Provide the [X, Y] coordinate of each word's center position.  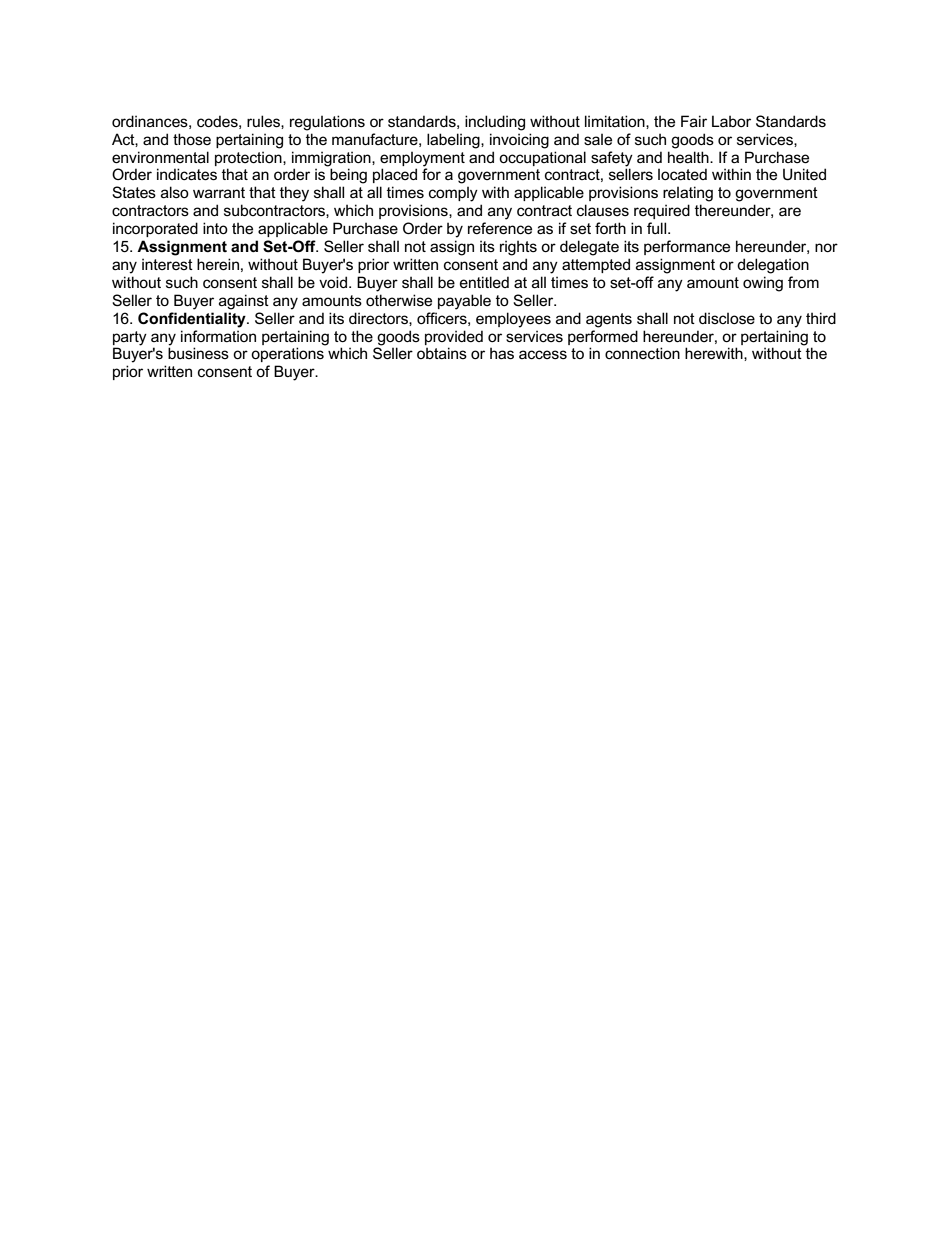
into [215, 228]
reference [500, 228]
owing [763, 284]
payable [464, 302]
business [198, 353]
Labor [731, 121]
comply [453, 194]
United [804, 174]
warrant [219, 192]
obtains [442, 353]
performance [687, 247]
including [495, 123]
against [244, 302]
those [192, 139]
